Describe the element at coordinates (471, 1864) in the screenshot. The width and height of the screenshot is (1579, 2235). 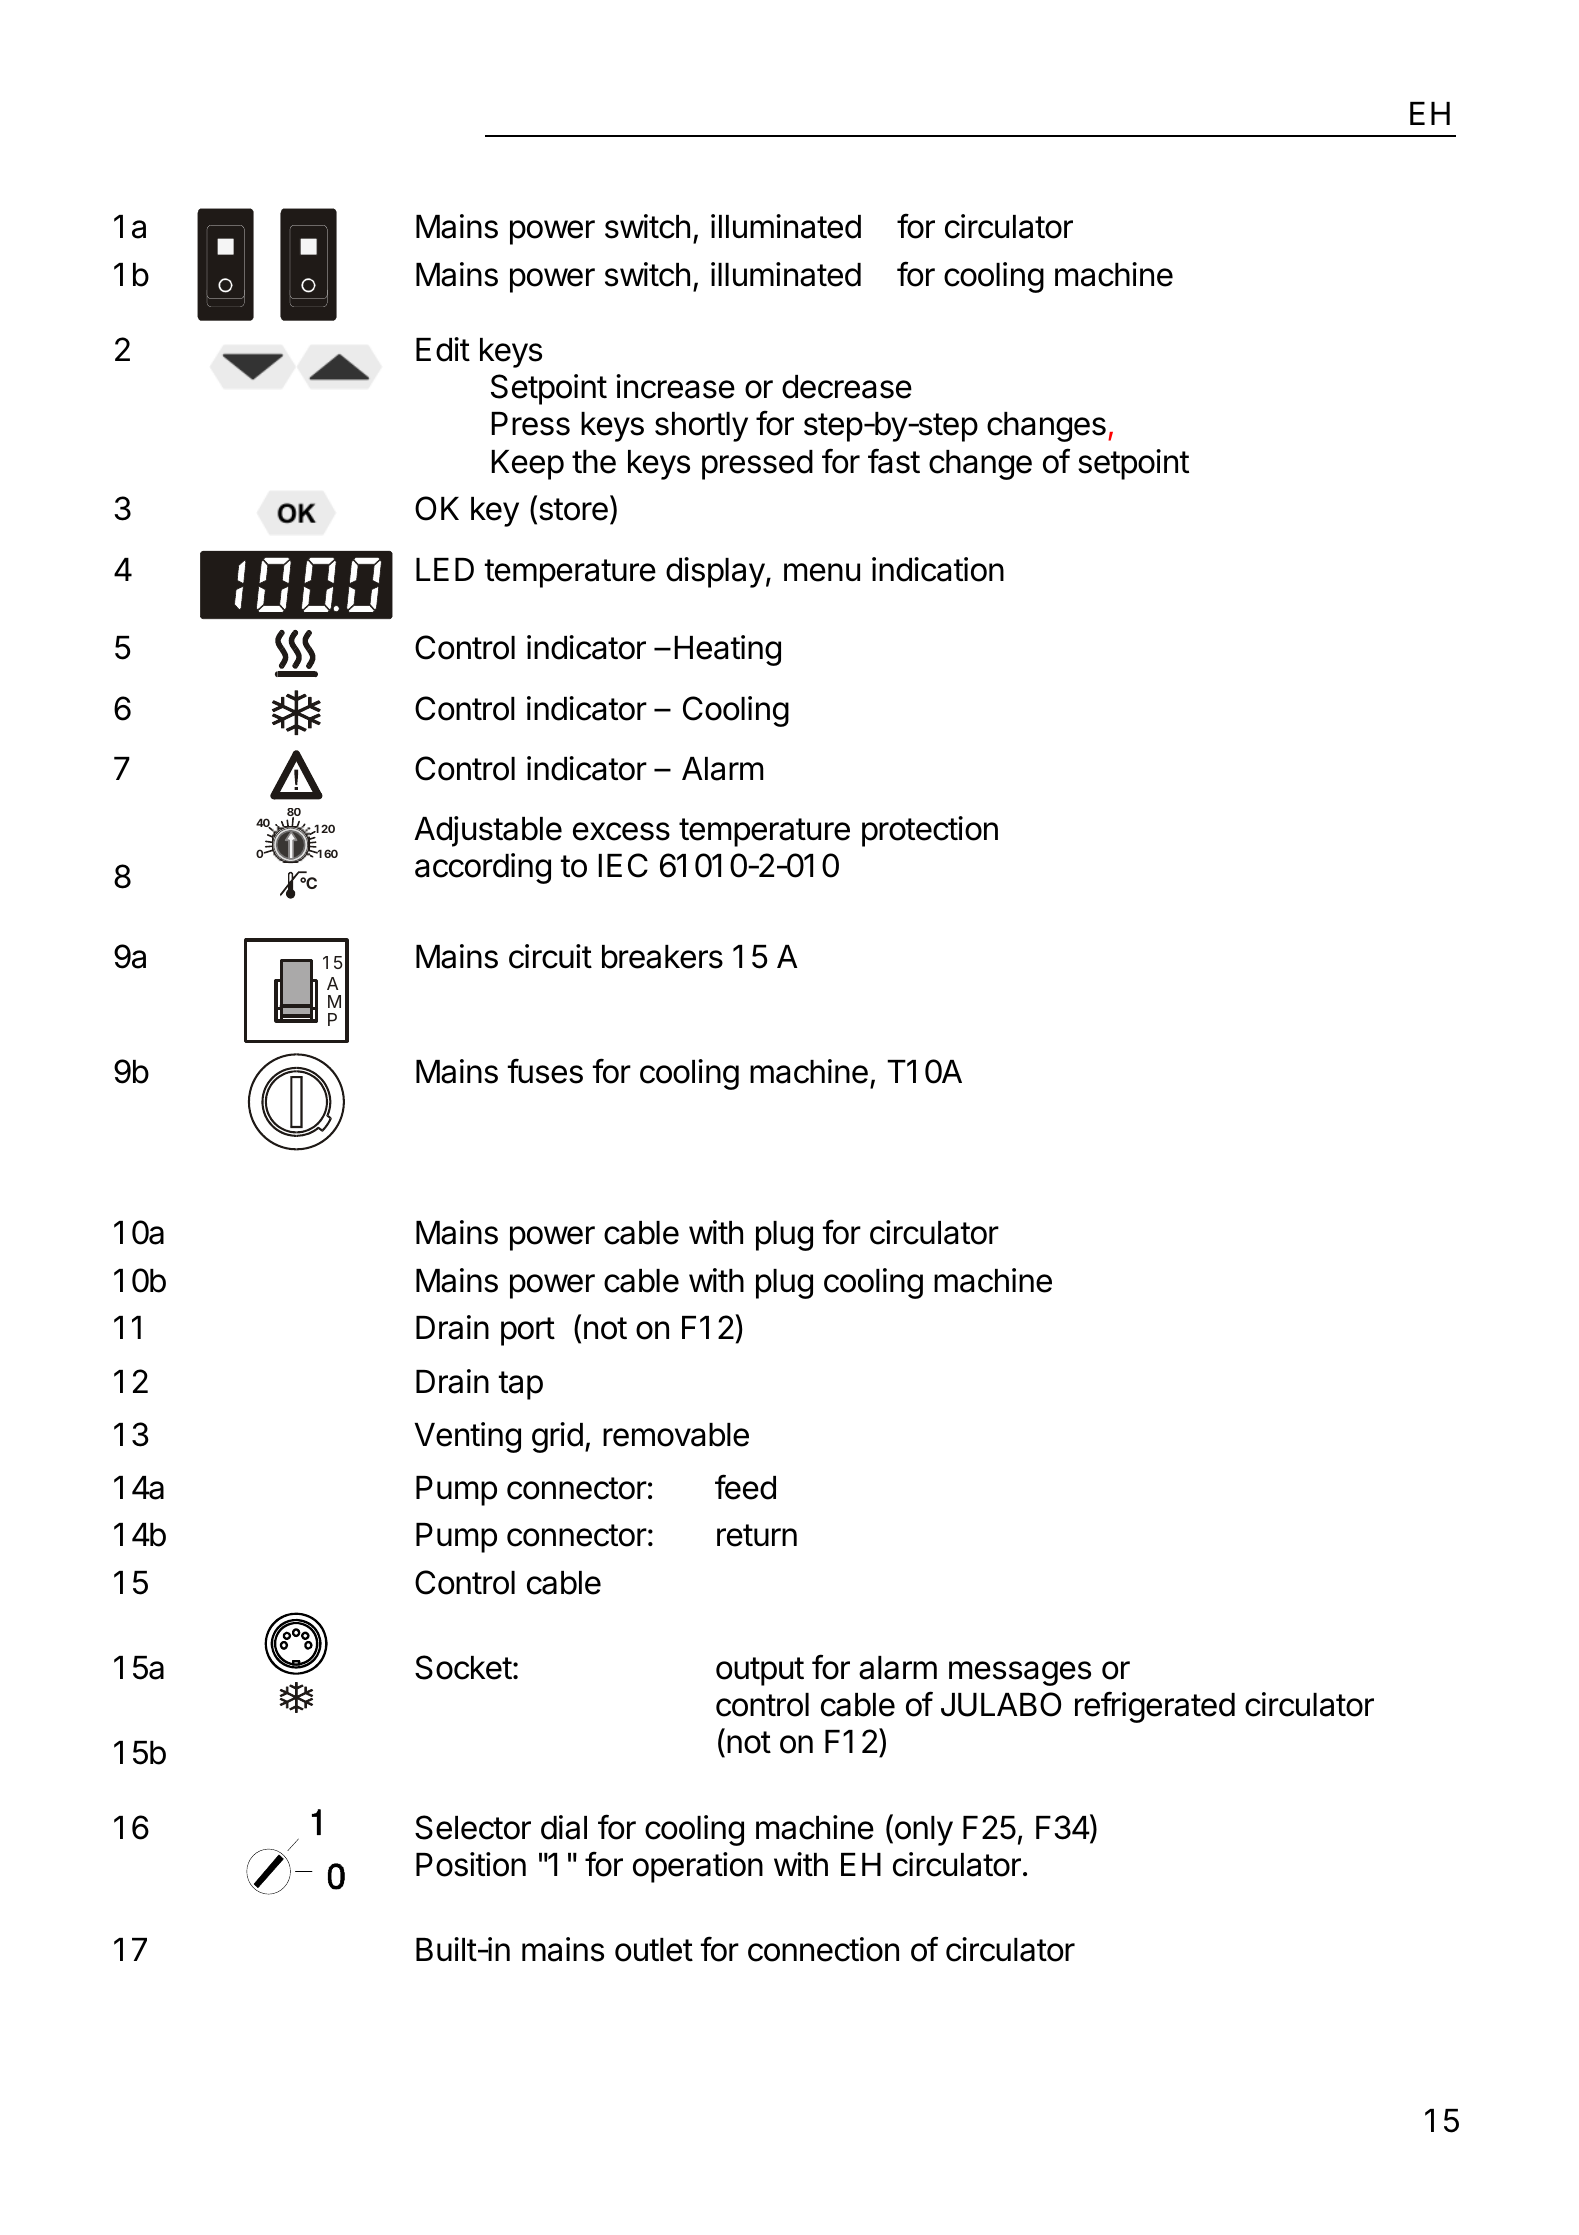
I see `Position` at that location.
